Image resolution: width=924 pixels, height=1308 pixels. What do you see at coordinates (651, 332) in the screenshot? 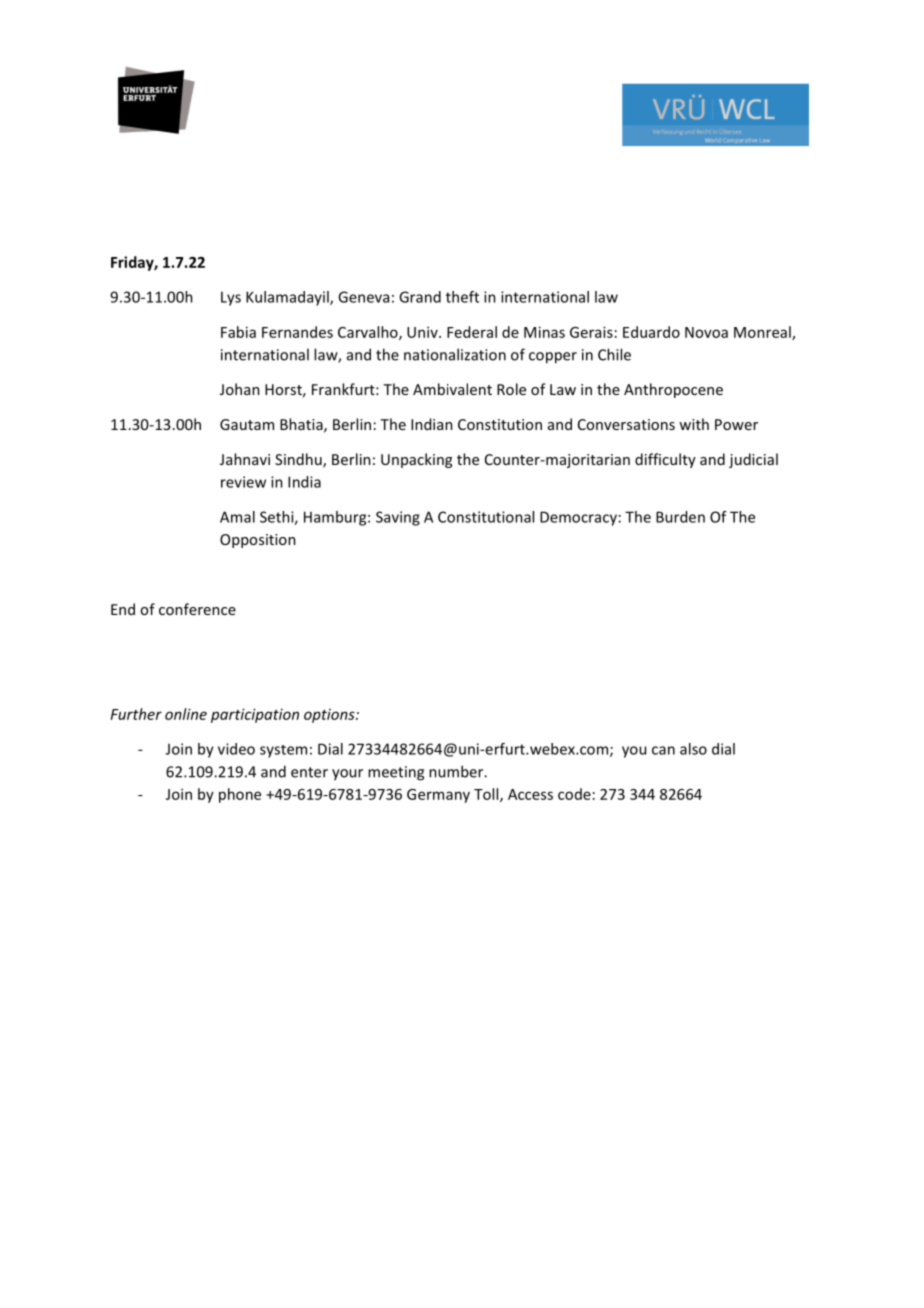
I see `Eduardo` at bounding box center [651, 332].
